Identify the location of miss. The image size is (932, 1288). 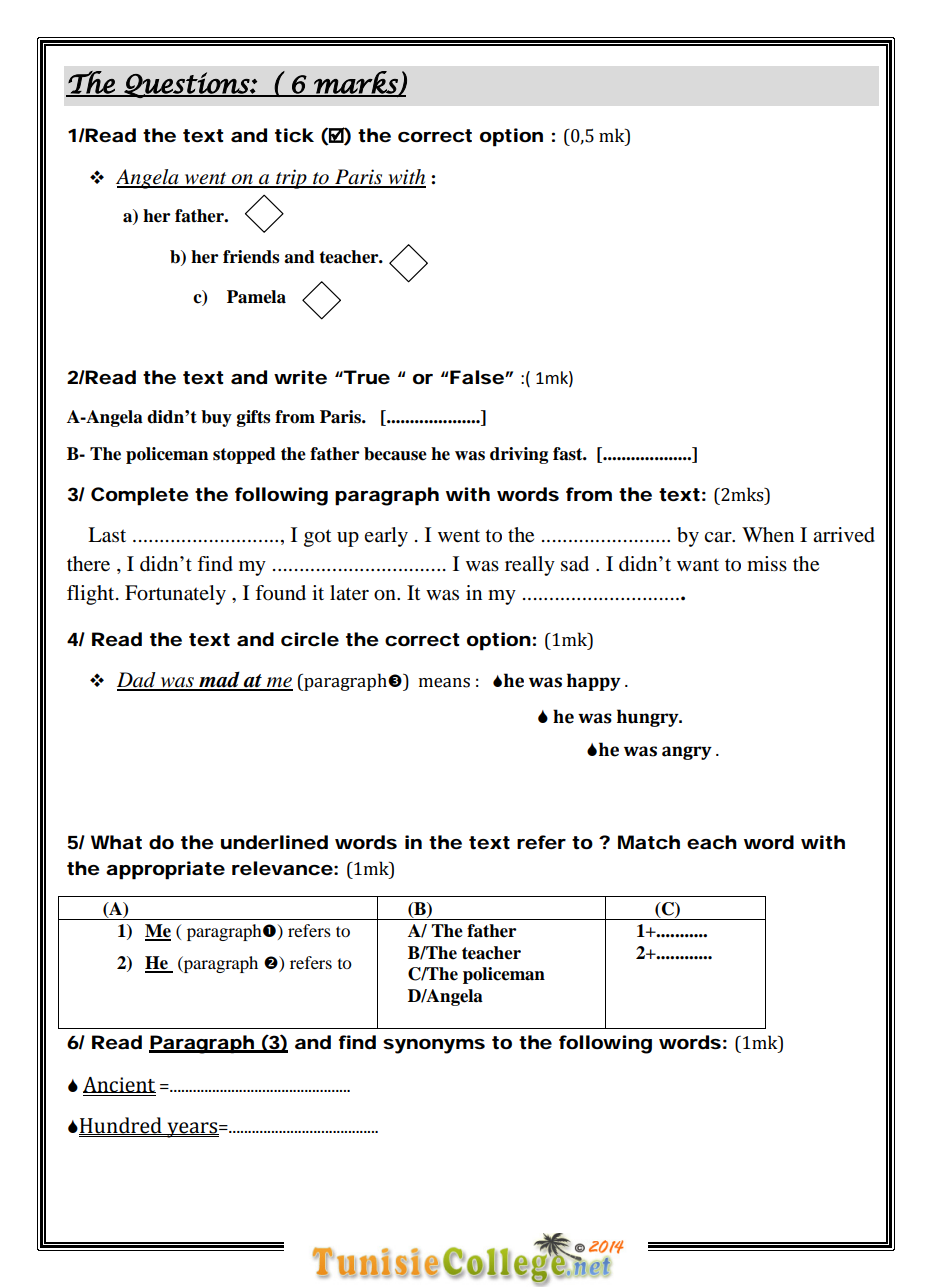
(767, 564).
